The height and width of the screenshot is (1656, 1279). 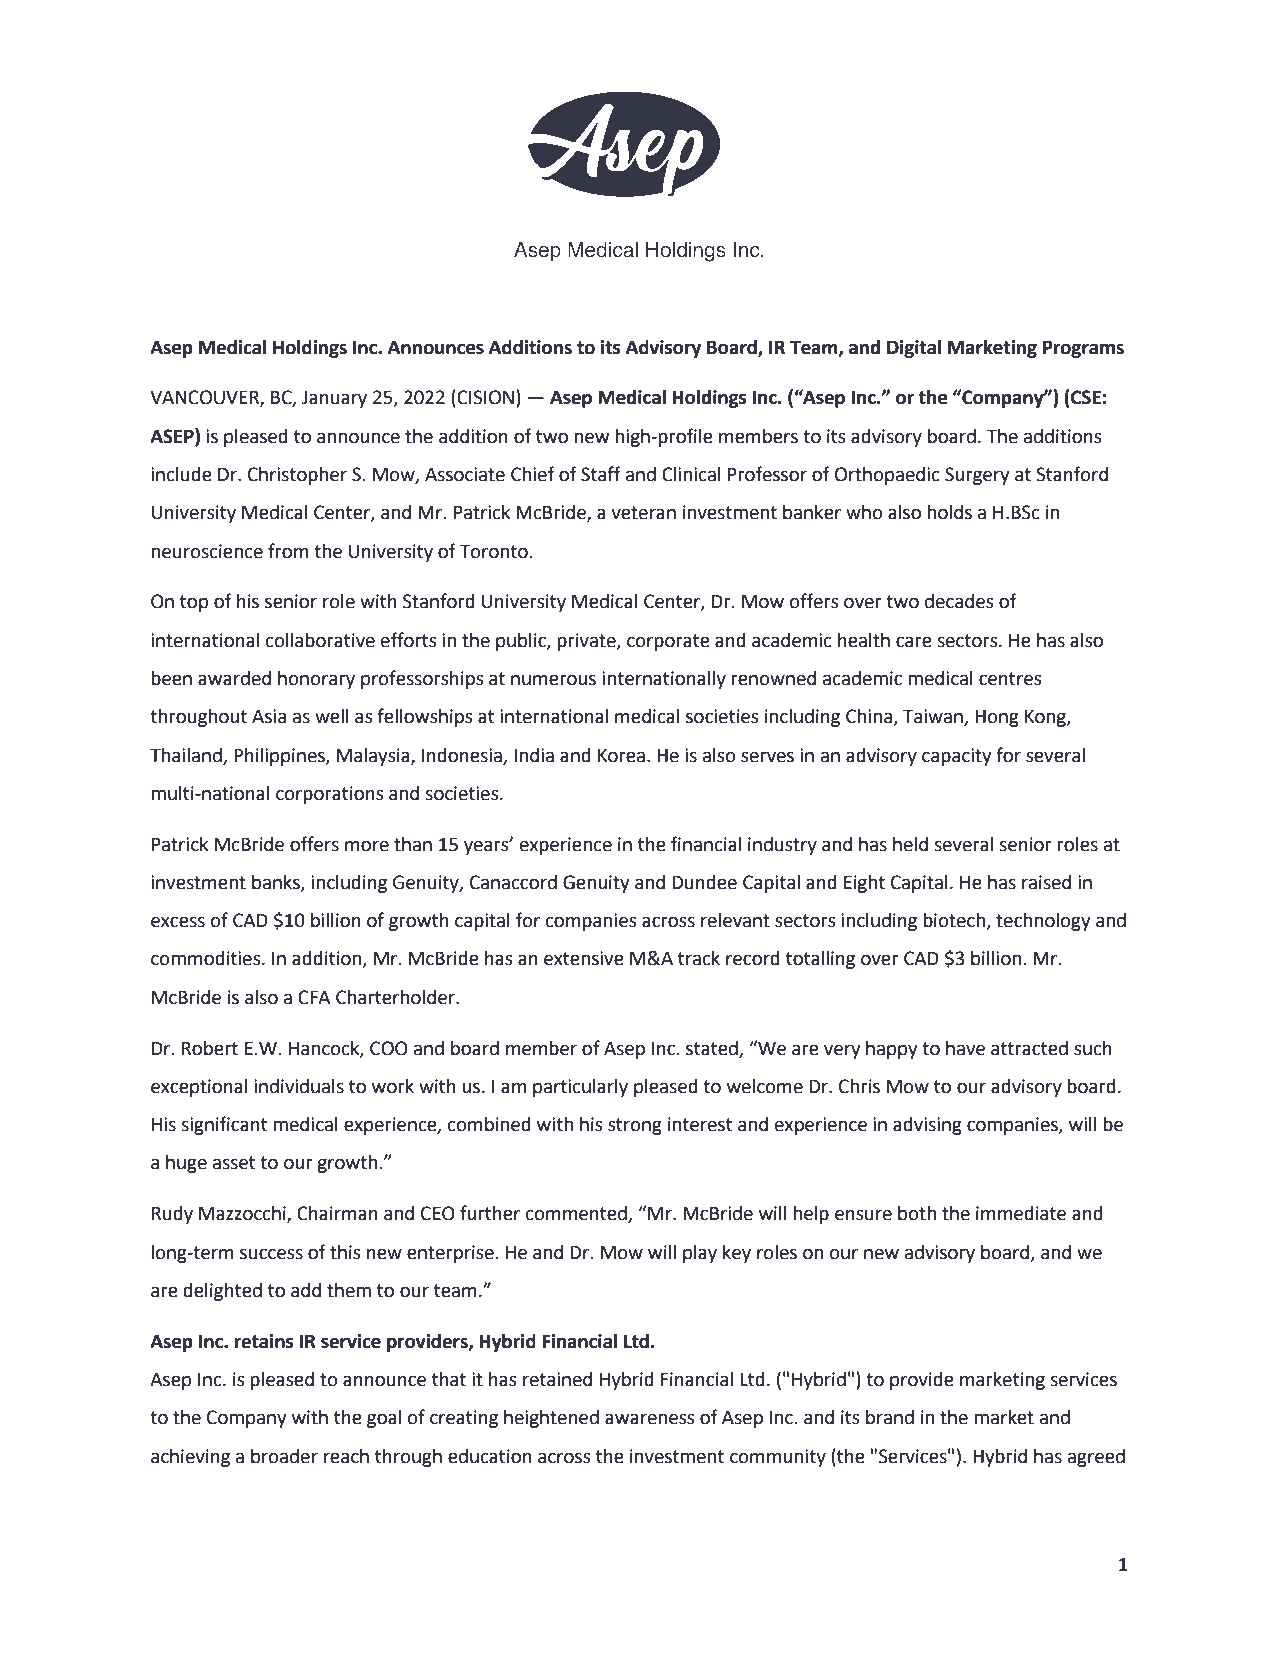 What do you see at coordinates (955, 921) in the screenshot?
I see `biotech` at bounding box center [955, 921].
